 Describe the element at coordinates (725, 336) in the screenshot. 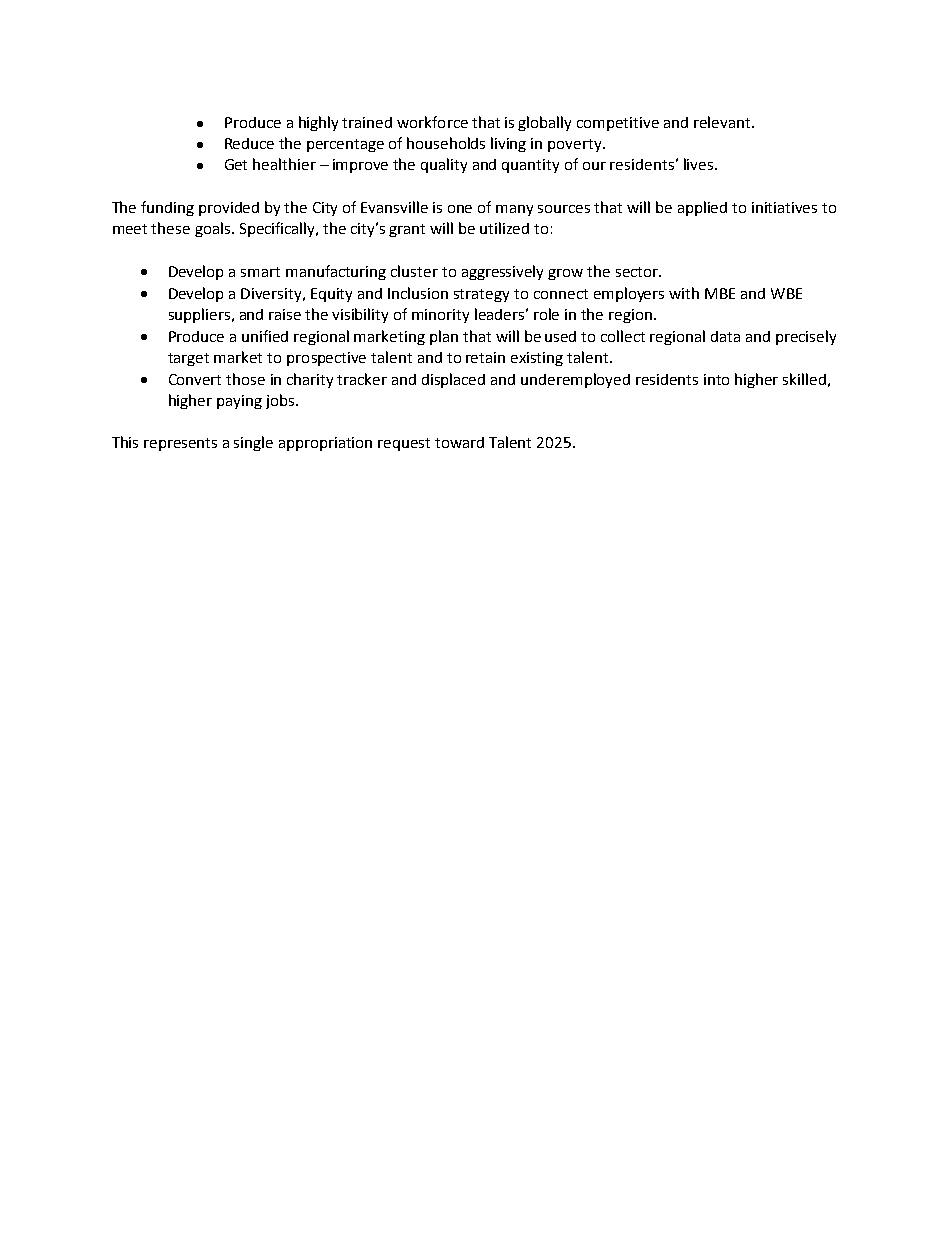

I see `data` at that location.
